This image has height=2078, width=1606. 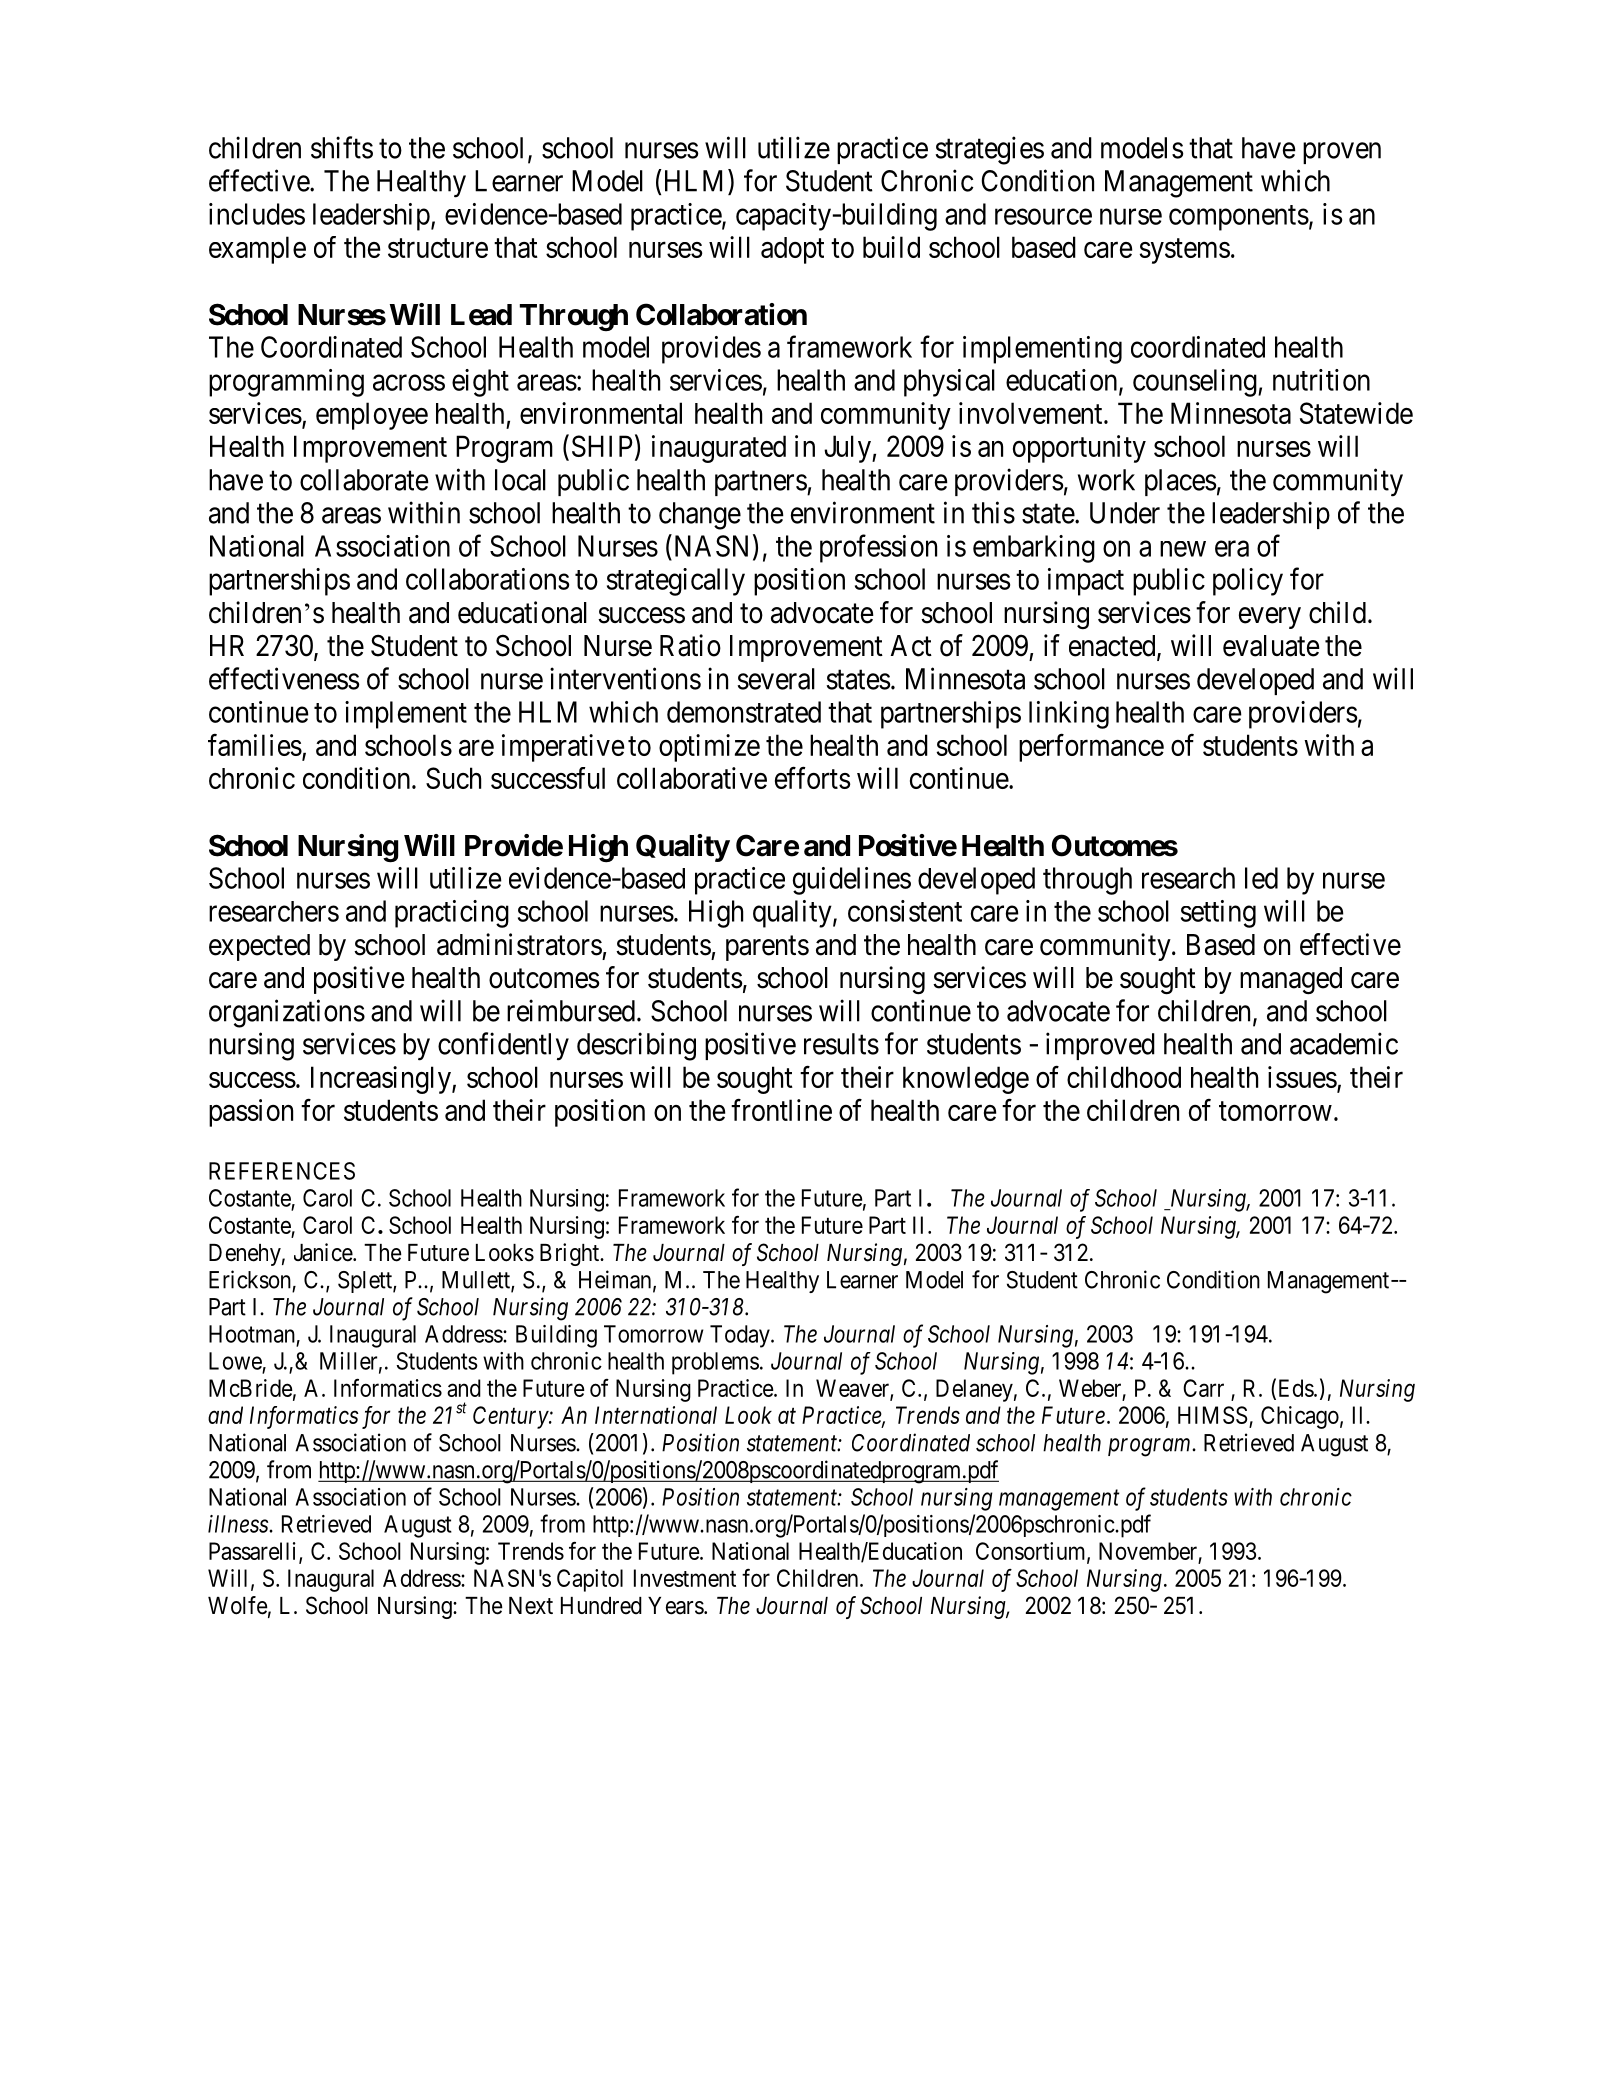 I want to click on frontline, so click(x=781, y=1110).
